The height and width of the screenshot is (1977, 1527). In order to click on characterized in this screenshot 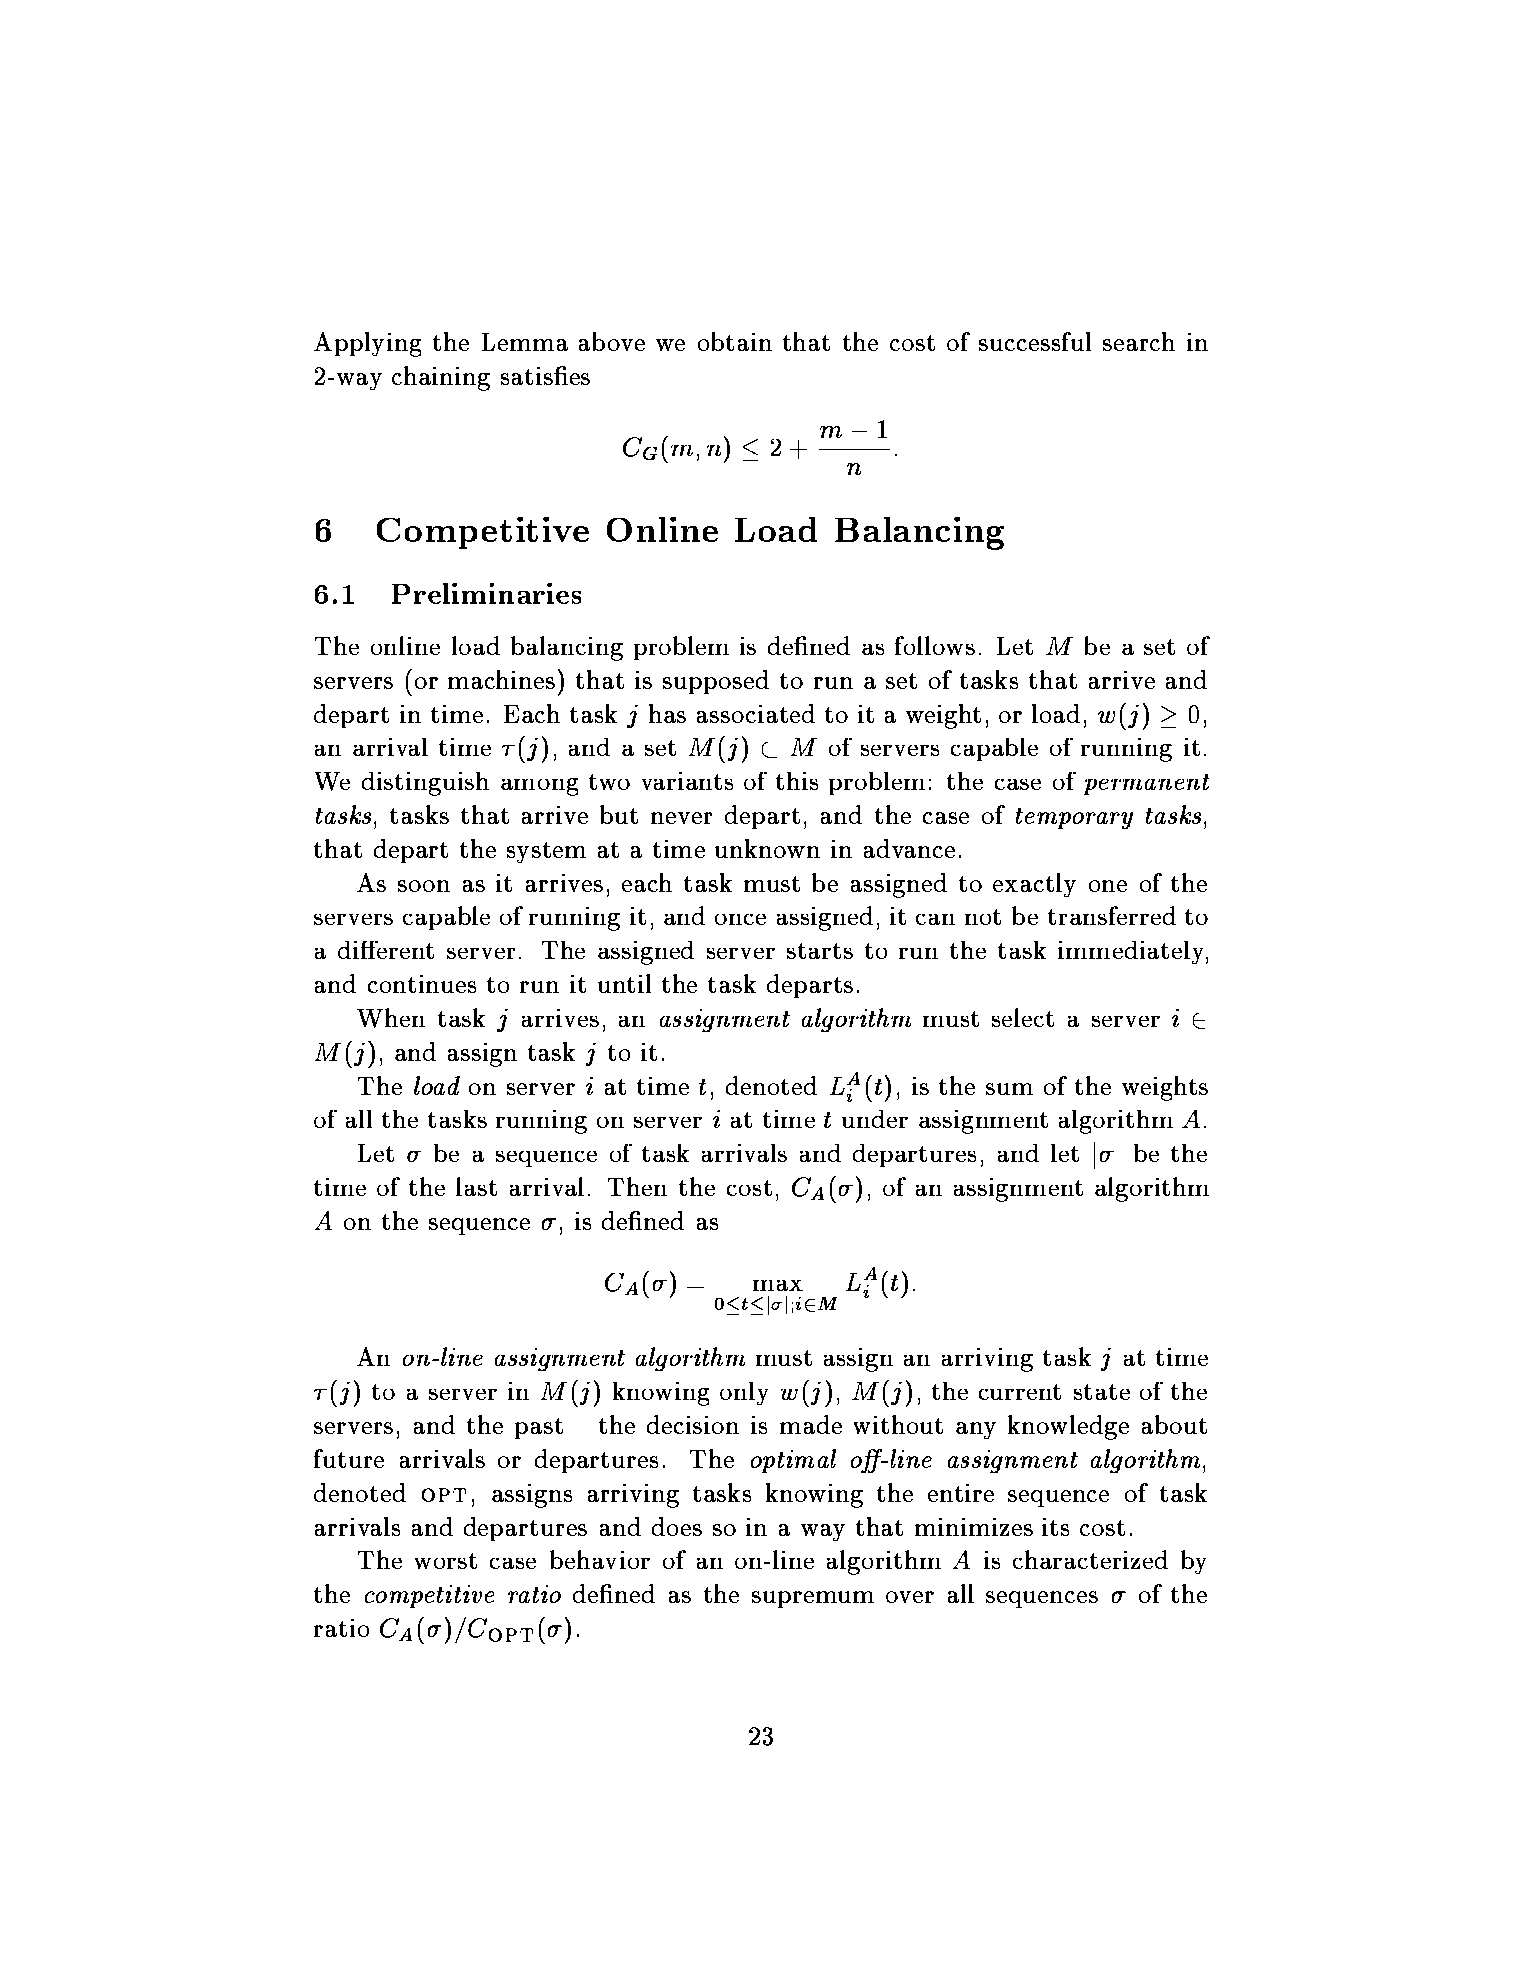, I will do `click(1090, 1559)`.
